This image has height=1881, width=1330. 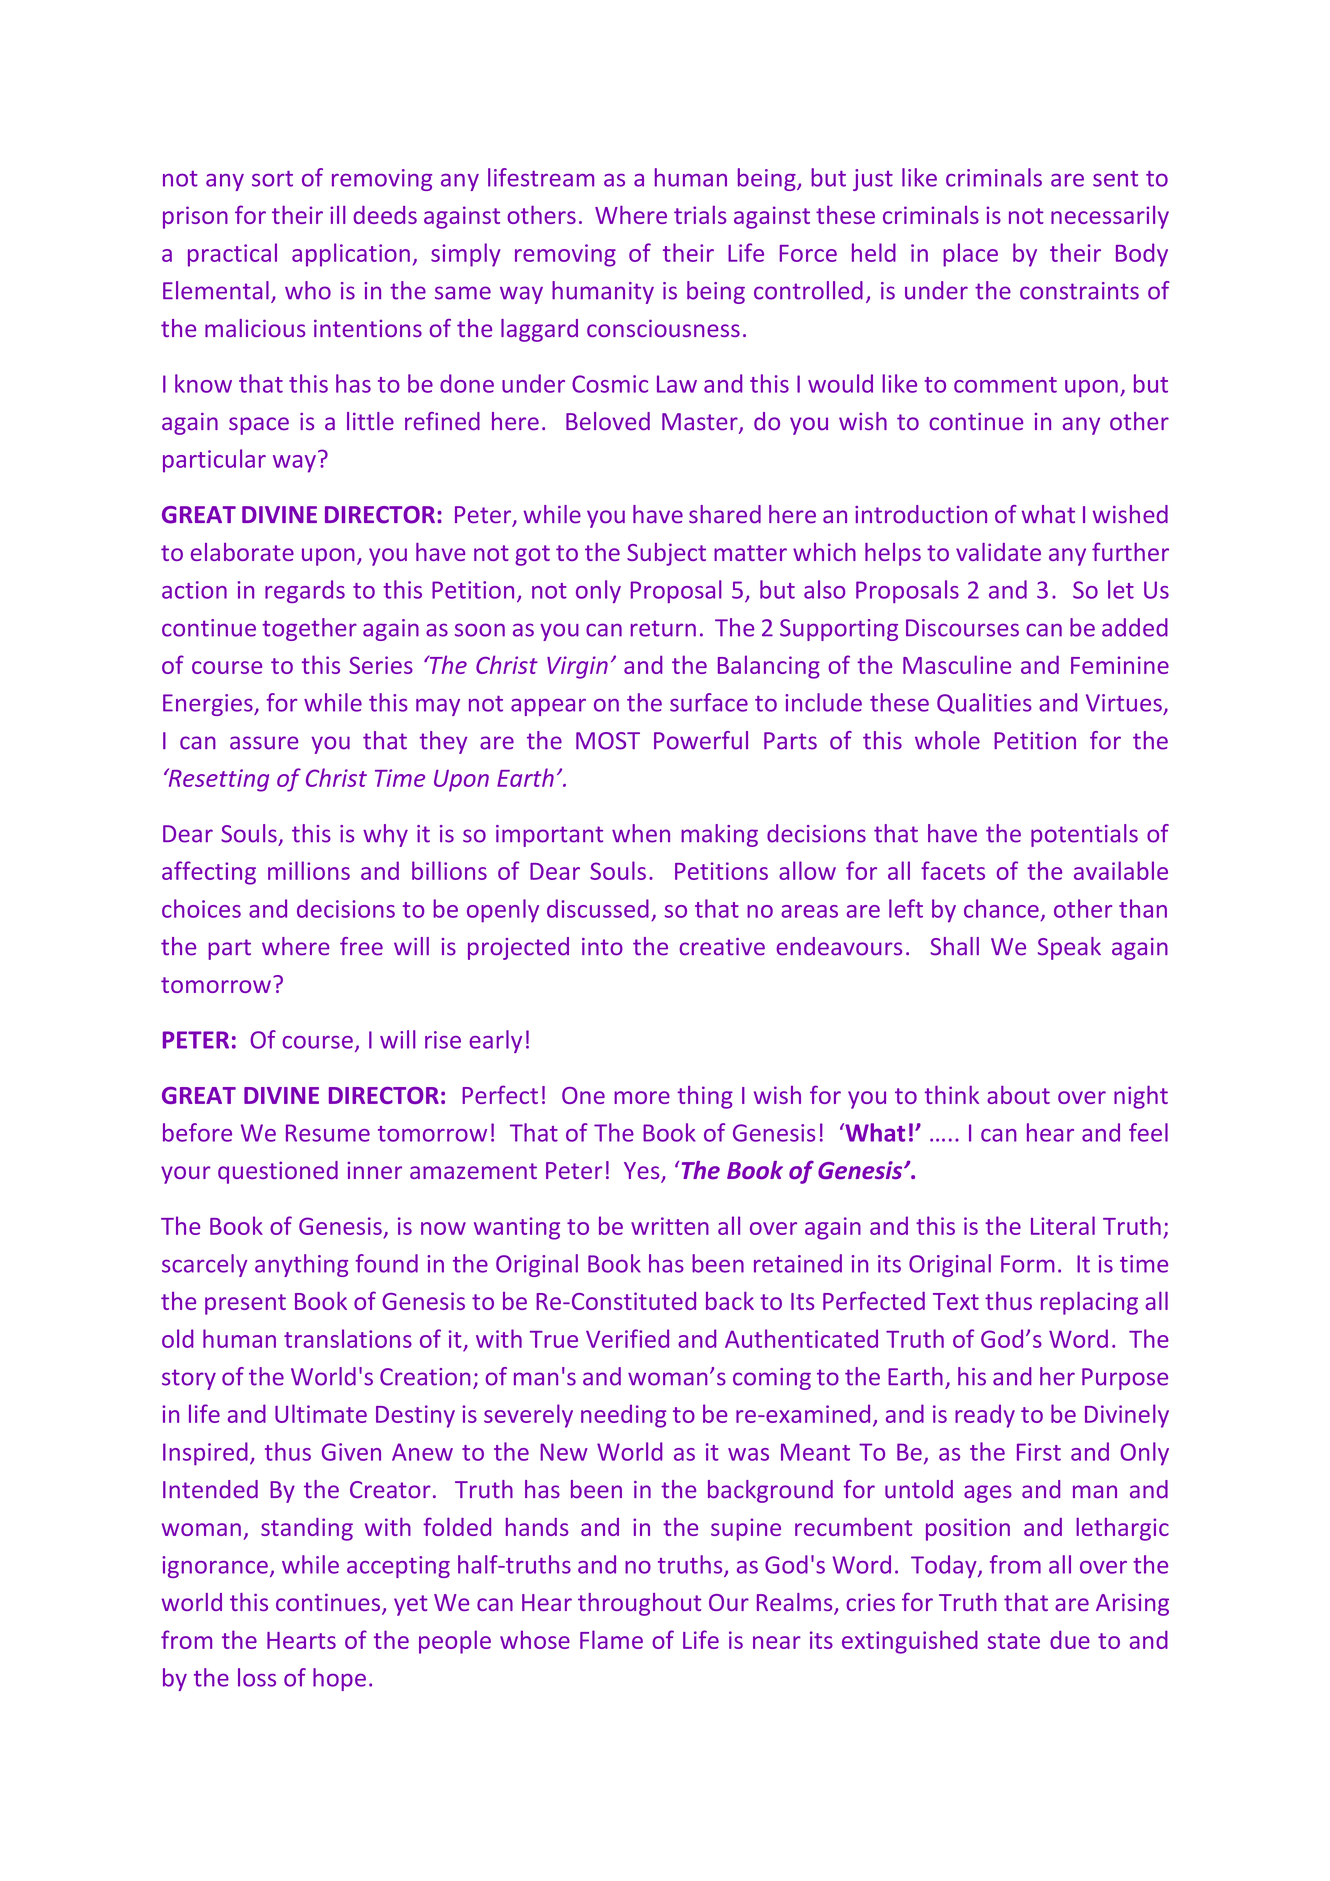 I want to click on place, so click(x=970, y=255).
